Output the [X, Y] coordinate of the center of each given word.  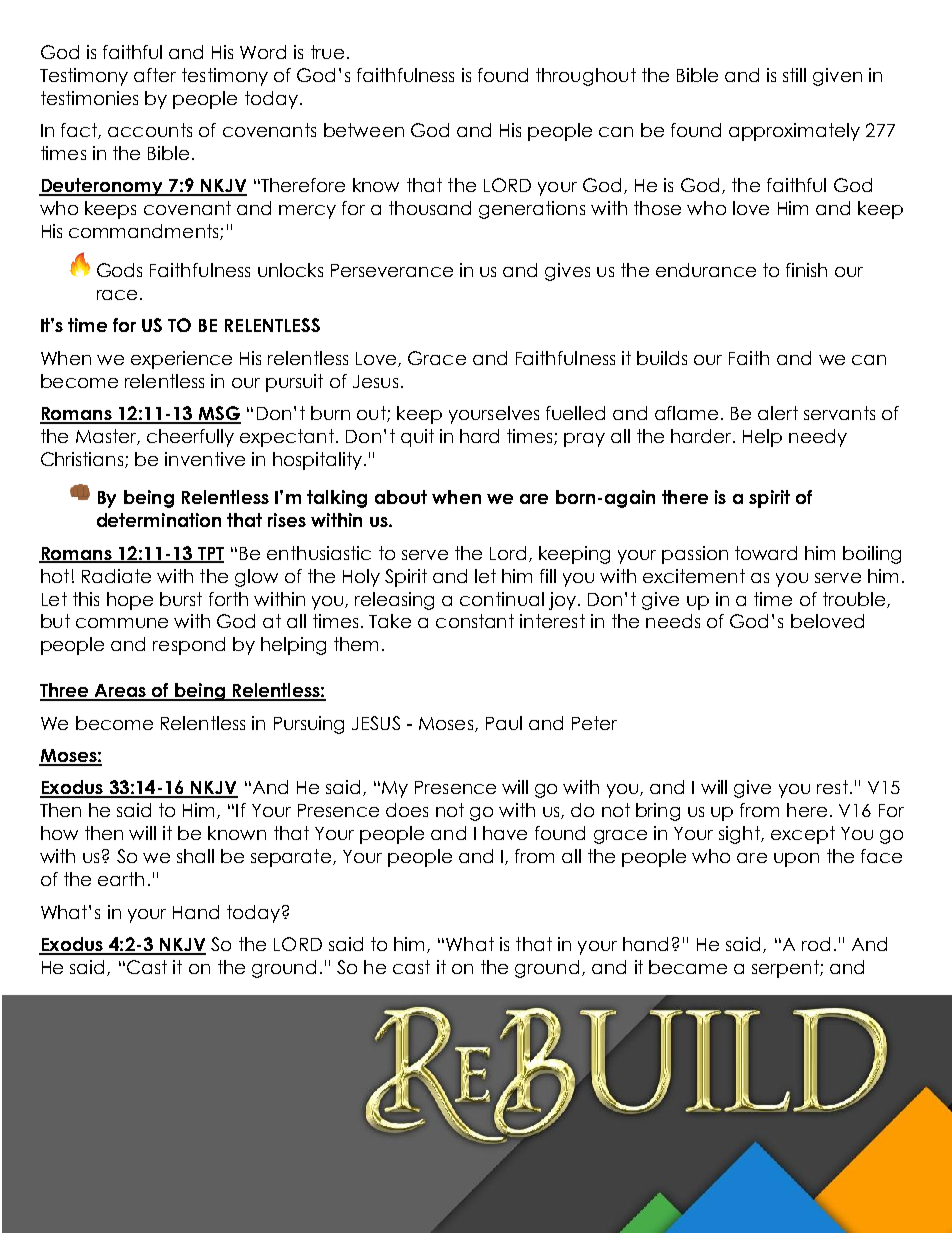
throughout [586, 77]
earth [121, 879]
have [505, 833]
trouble [855, 600]
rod [816, 944]
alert [778, 413]
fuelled [575, 413]
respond [189, 646]
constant [475, 621]
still [794, 75]
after [155, 75]
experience [181, 360]
